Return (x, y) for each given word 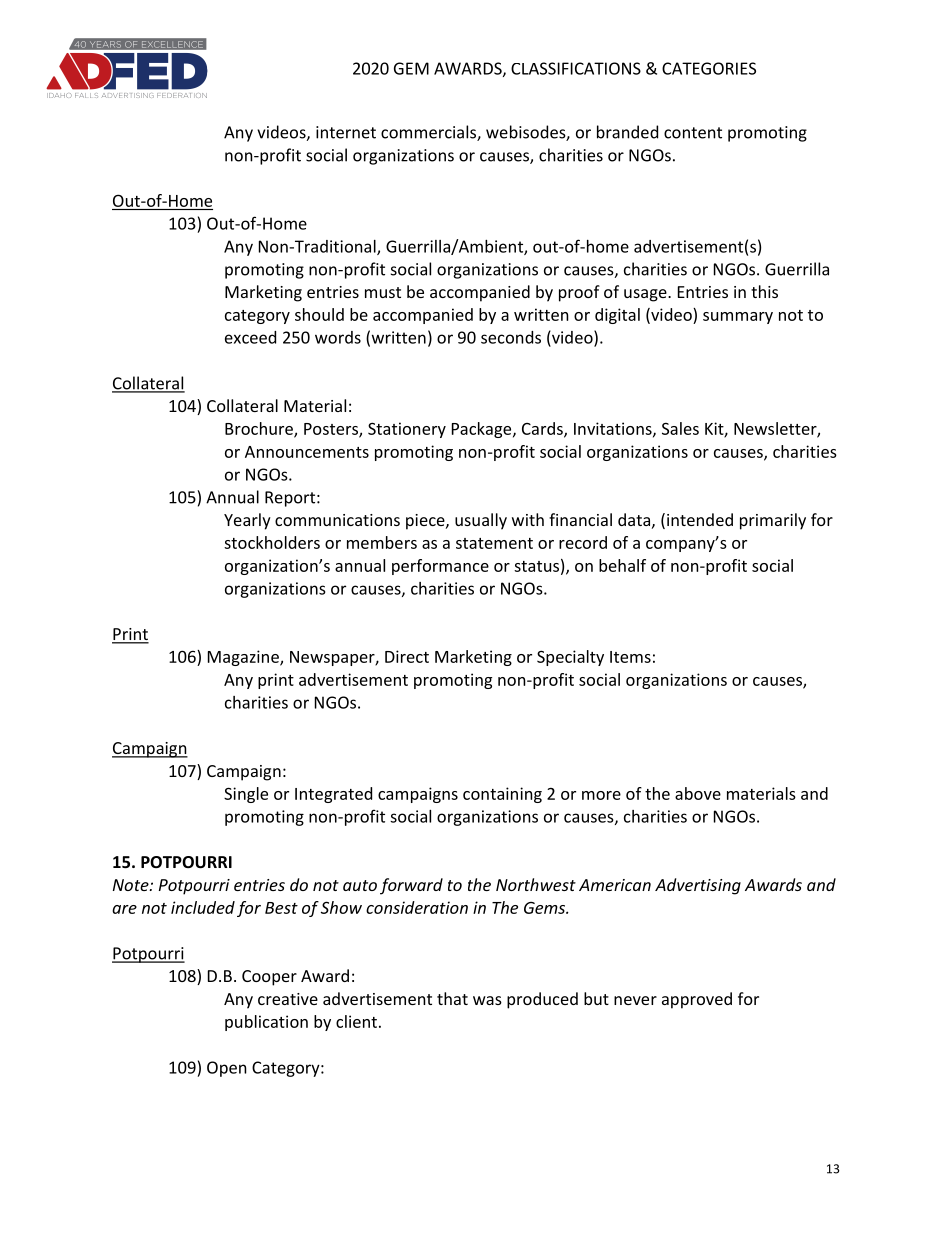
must (383, 292)
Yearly (247, 521)
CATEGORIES (709, 68)
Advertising (698, 886)
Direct (407, 656)
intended (700, 519)
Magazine (244, 658)
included (203, 907)
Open (227, 1069)
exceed (250, 337)
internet (346, 132)
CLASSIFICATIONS (576, 68)
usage (646, 295)
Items (630, 657)
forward (411, 886)
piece (426, 522)
